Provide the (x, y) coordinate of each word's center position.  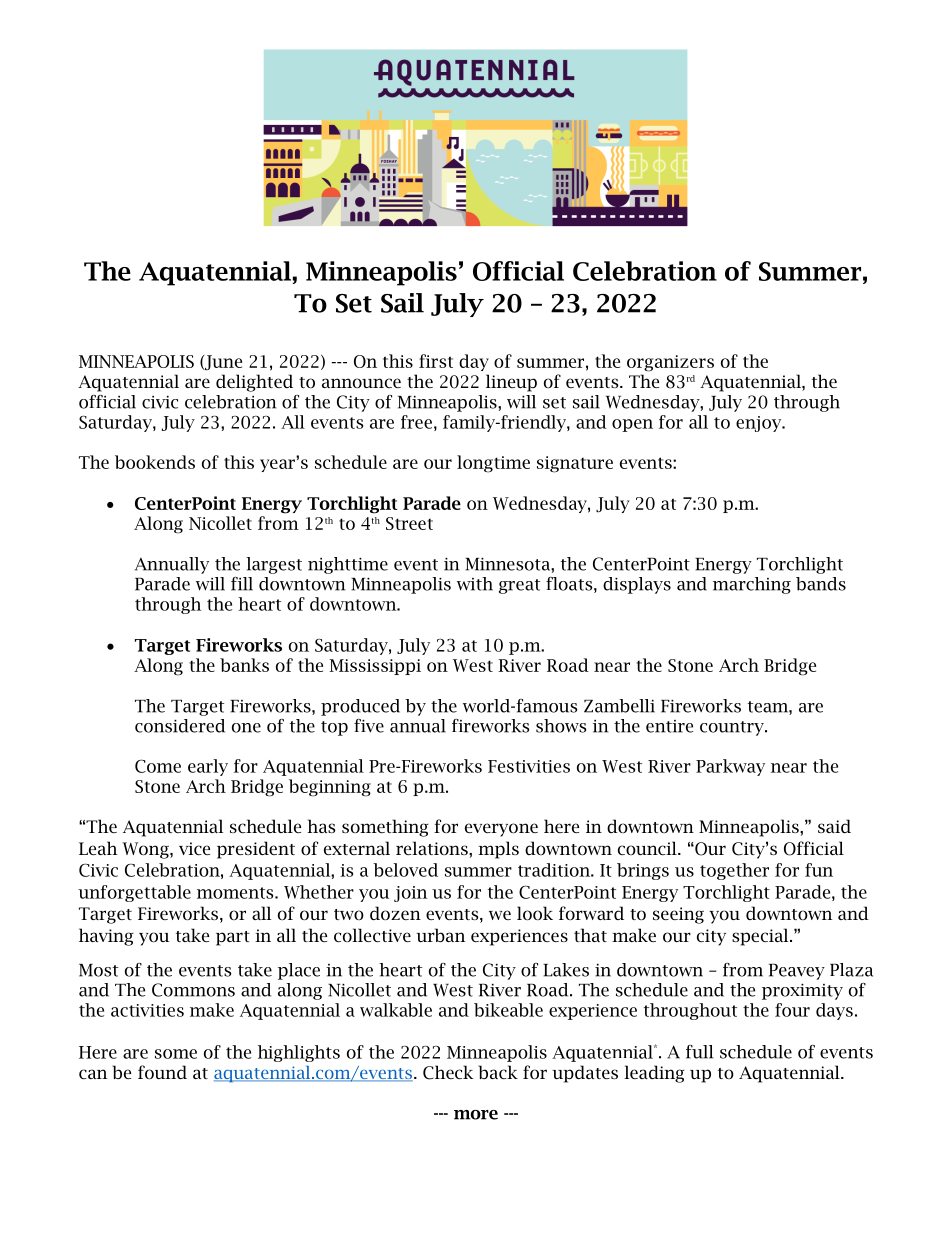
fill (242, 584)
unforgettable (134, 893)
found (162, 1072)
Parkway (730, 767)
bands (821, 584)
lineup (511, 383)
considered (180, 726)
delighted (254, 383)
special (761, 937)
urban (441, 935)
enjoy (760, 424)
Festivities (529, 766)
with (475, 584)
